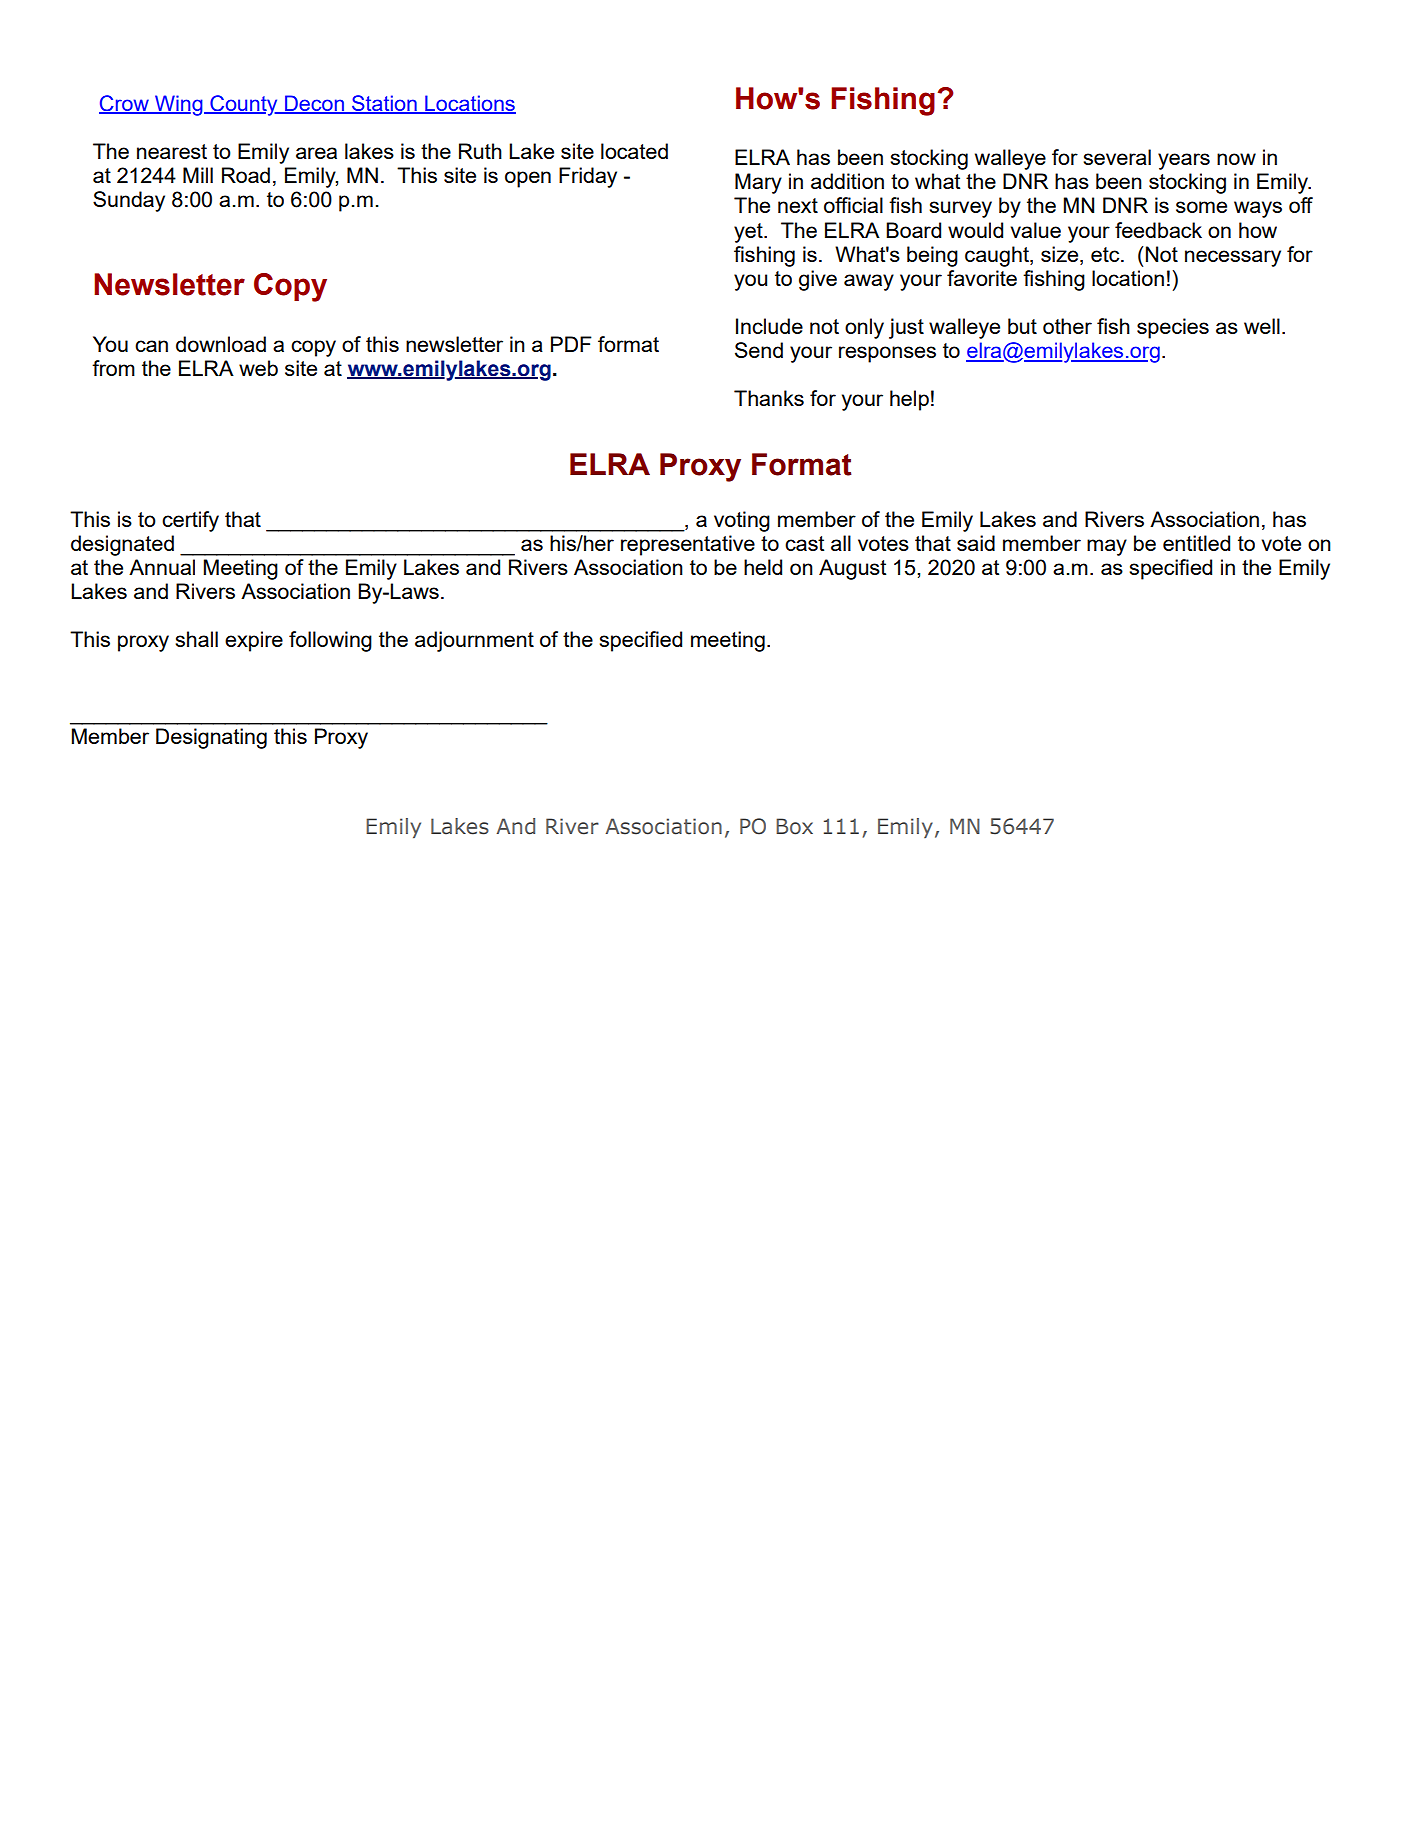  I want to click on species, so click(1173, 328).
